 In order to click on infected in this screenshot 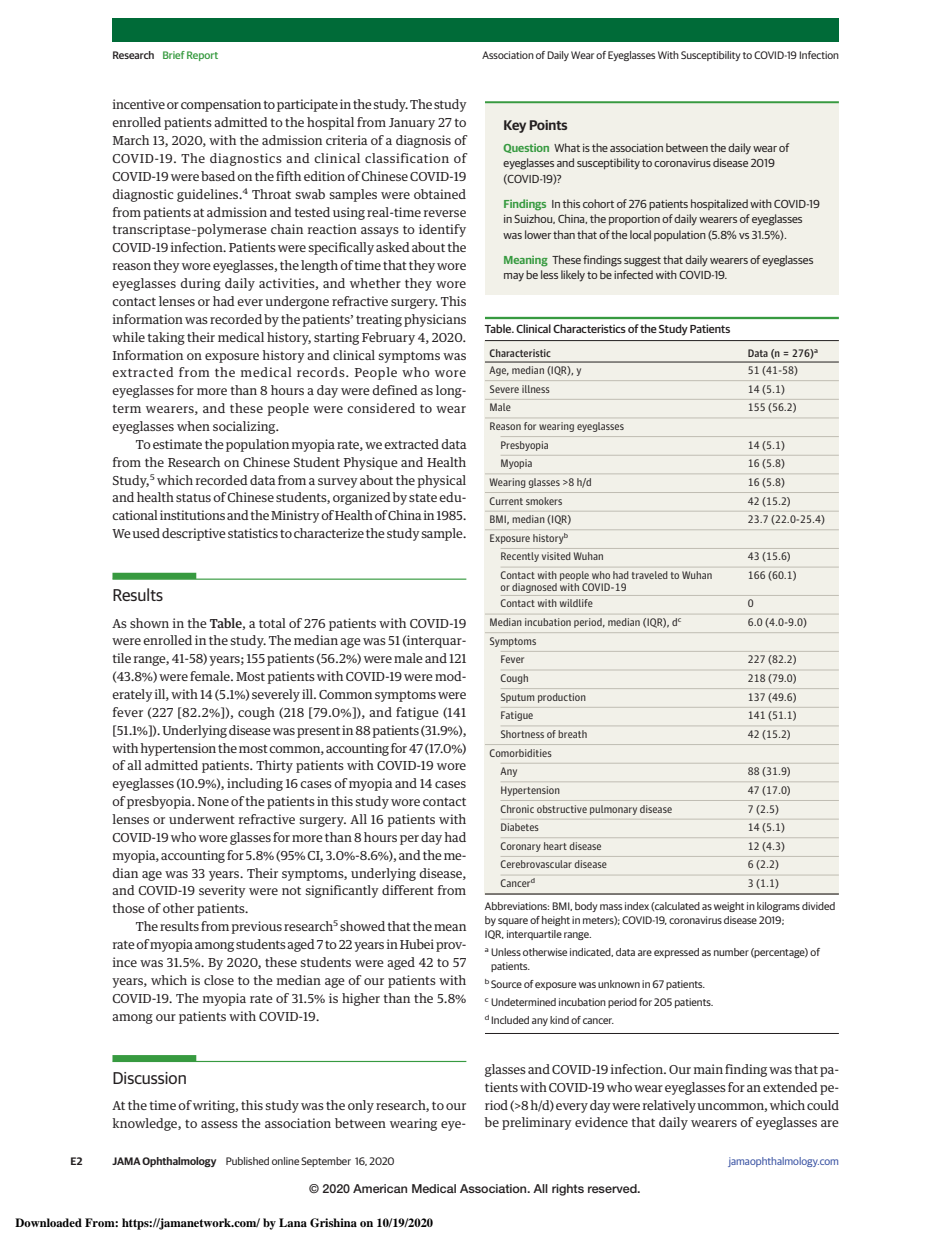, I will do `click(633, 274)`.
